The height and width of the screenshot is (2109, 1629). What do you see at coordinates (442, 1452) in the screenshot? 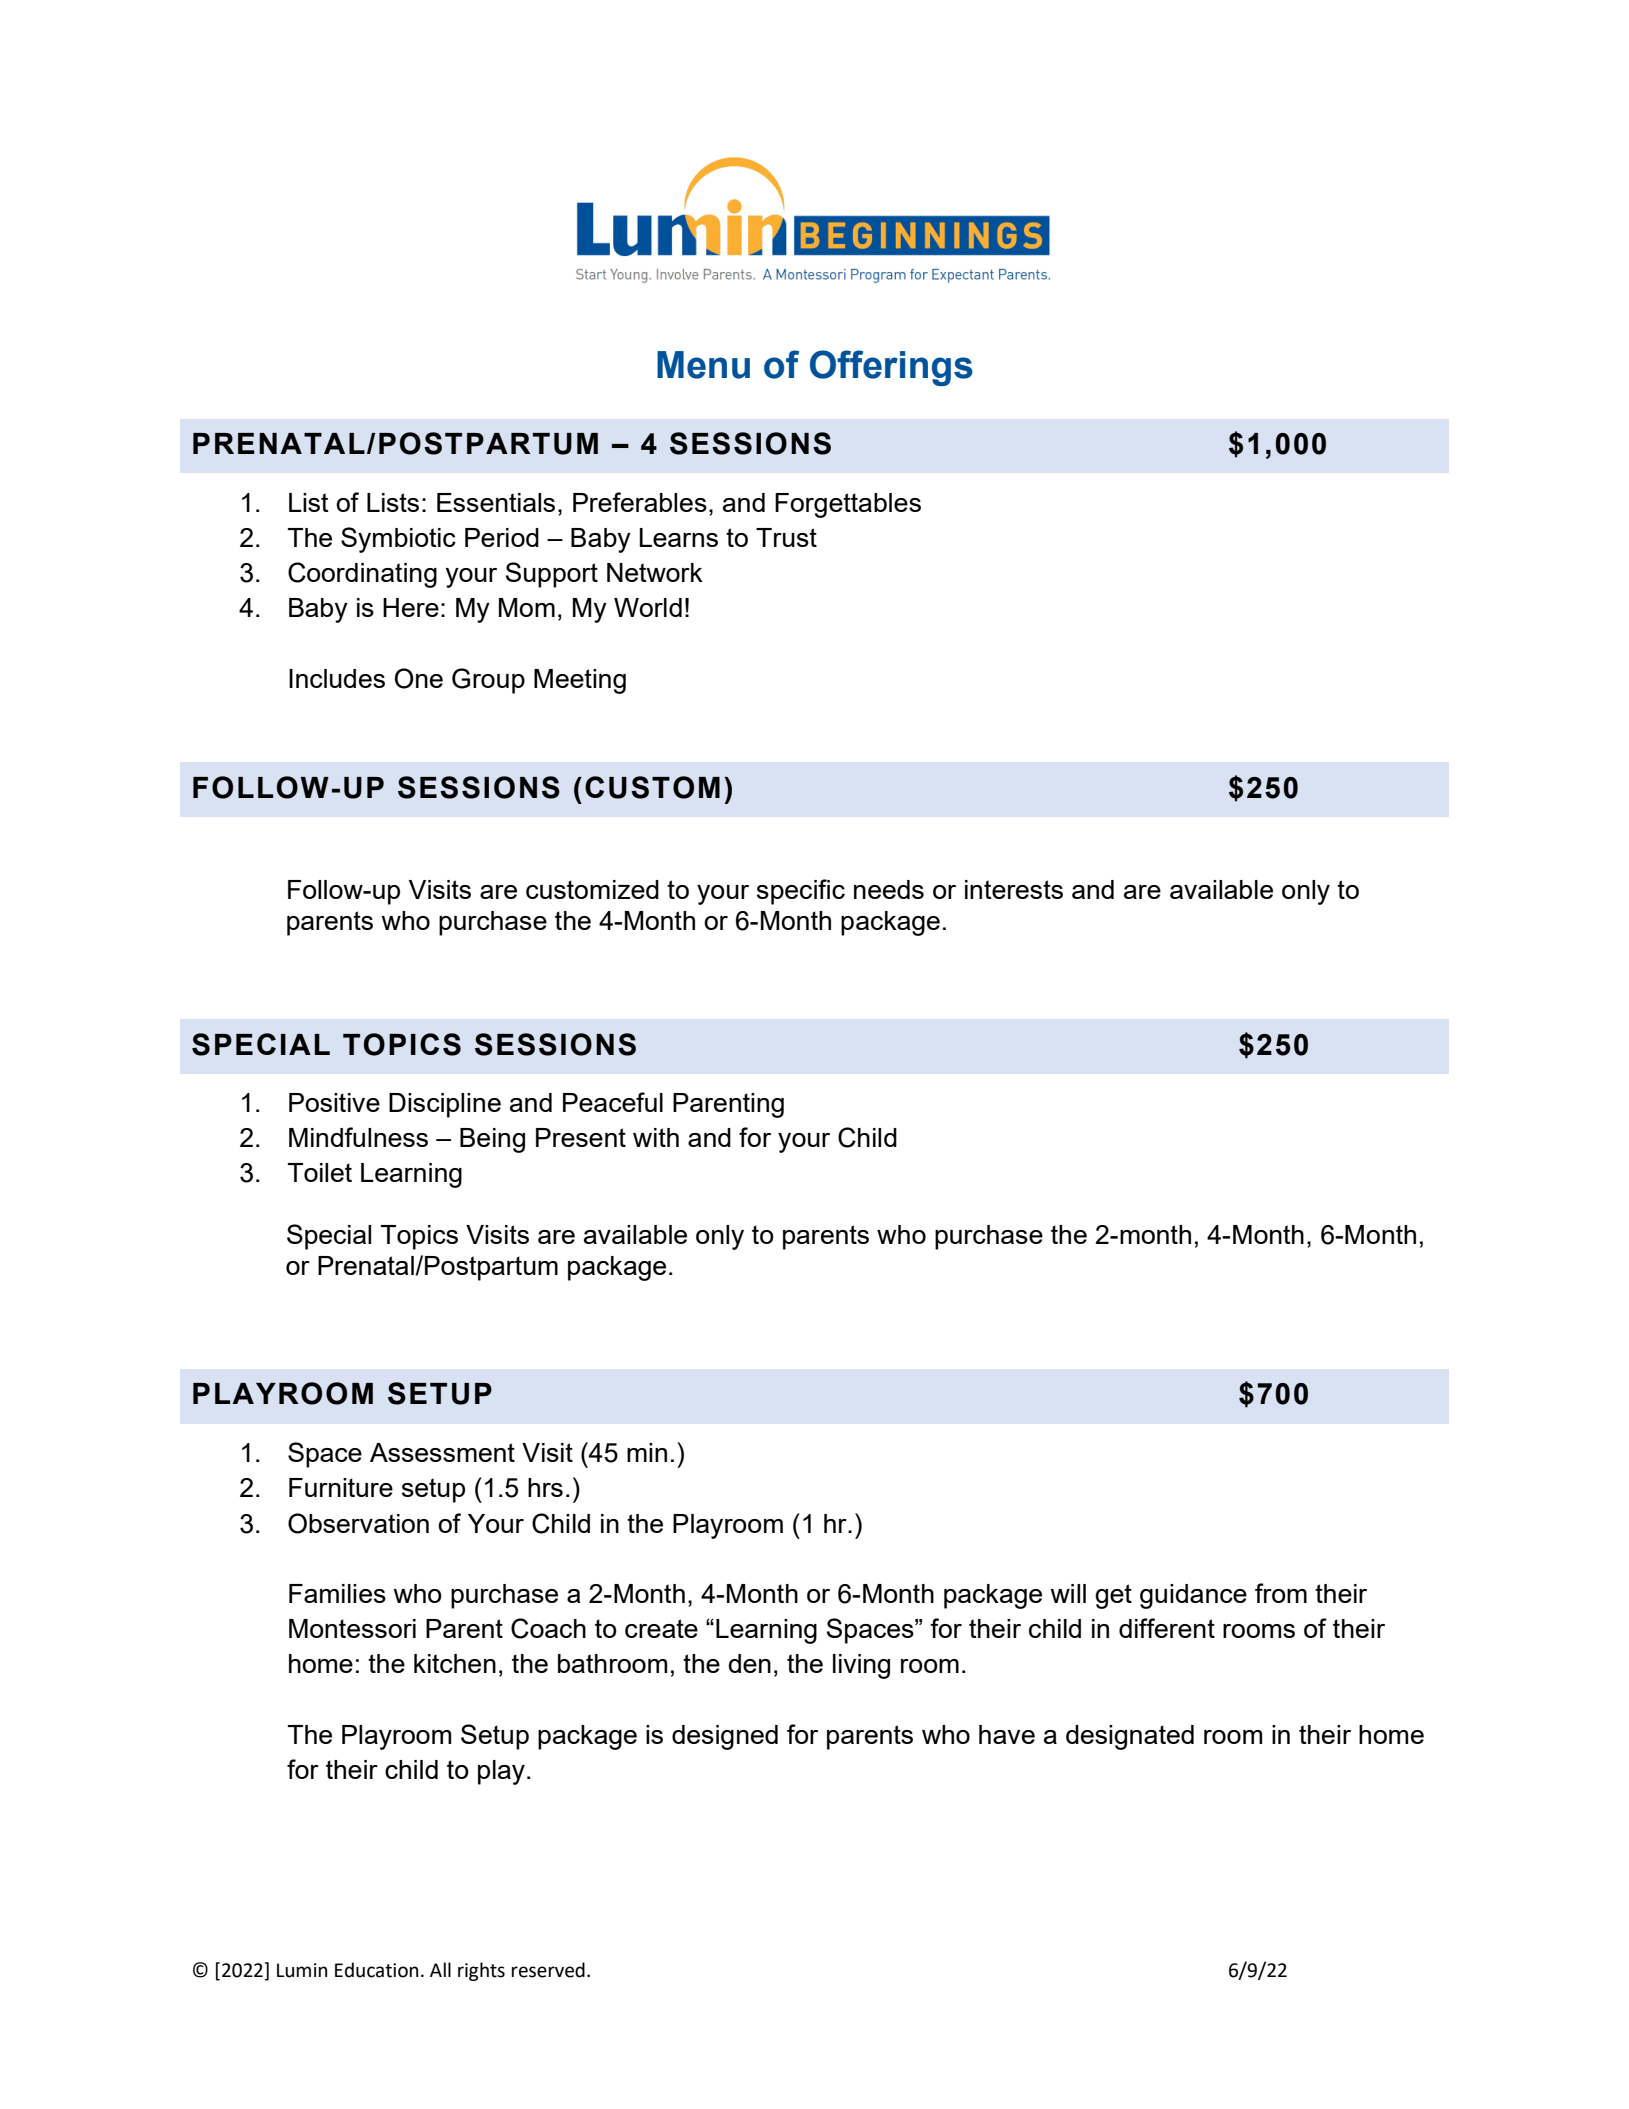
I see `Assessment` at bounding box center [442, 1452].
